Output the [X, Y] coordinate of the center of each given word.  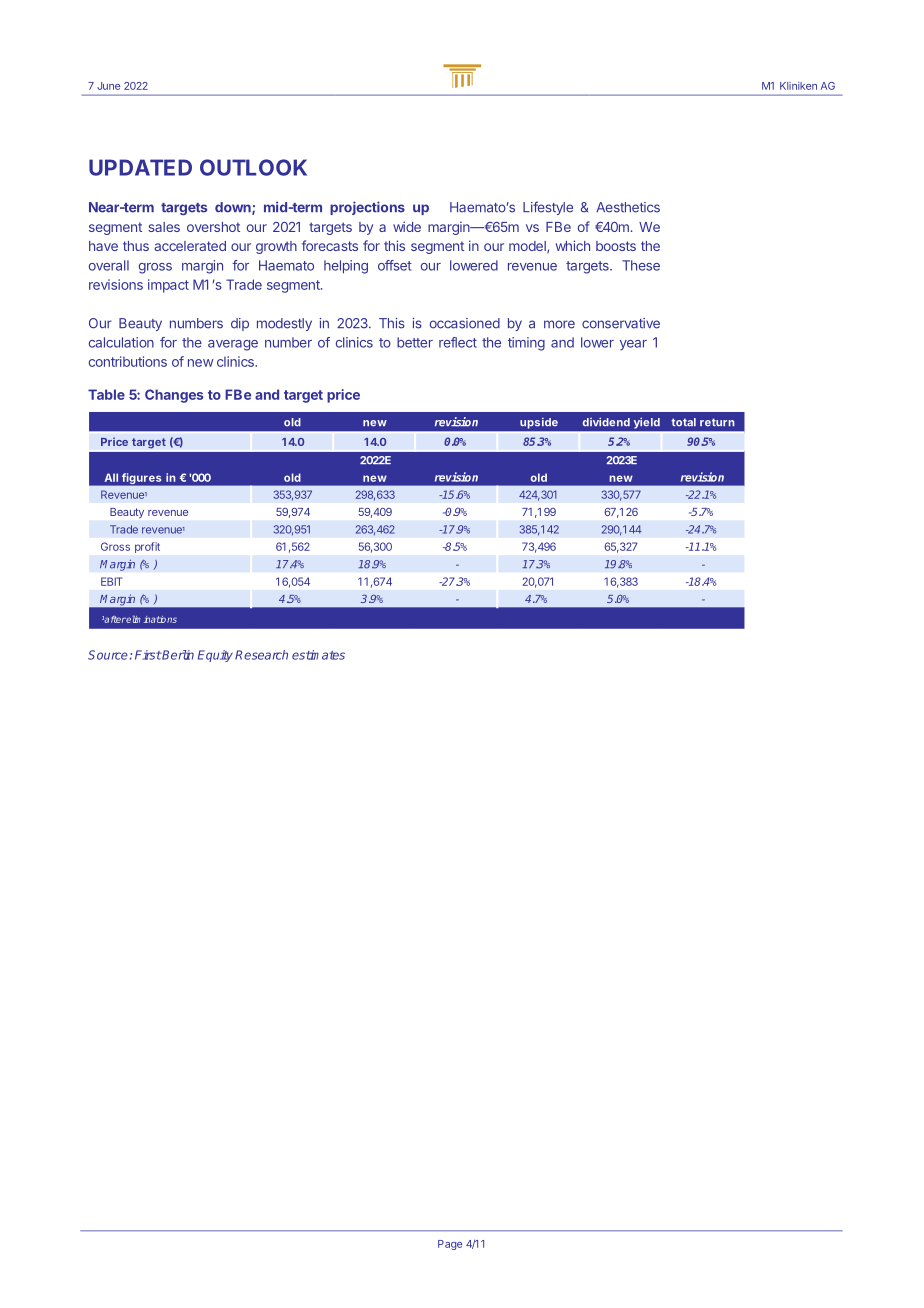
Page [450, 1245]
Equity [215, 656]
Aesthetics [628, 207]
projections [367, 208]
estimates [318, 655]
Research [261, 655]
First [148, 655]
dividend [606, 422]
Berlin [177, 655]
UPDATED [140, 167]
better [415, 342]
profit [147, 547]
